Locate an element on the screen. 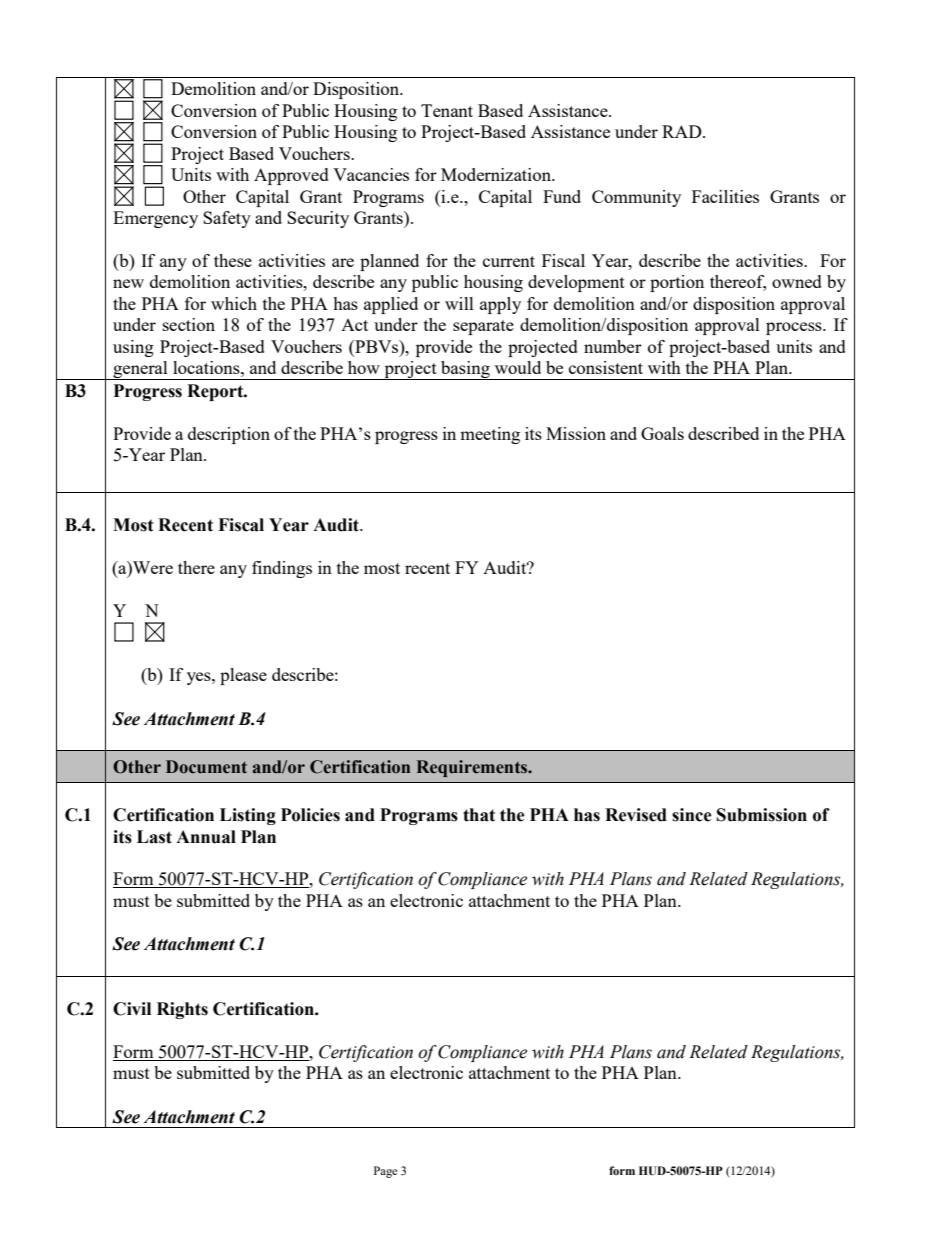 The height and width of the screenshot is (1233, 952). please is located at coordinates (243, 676).
